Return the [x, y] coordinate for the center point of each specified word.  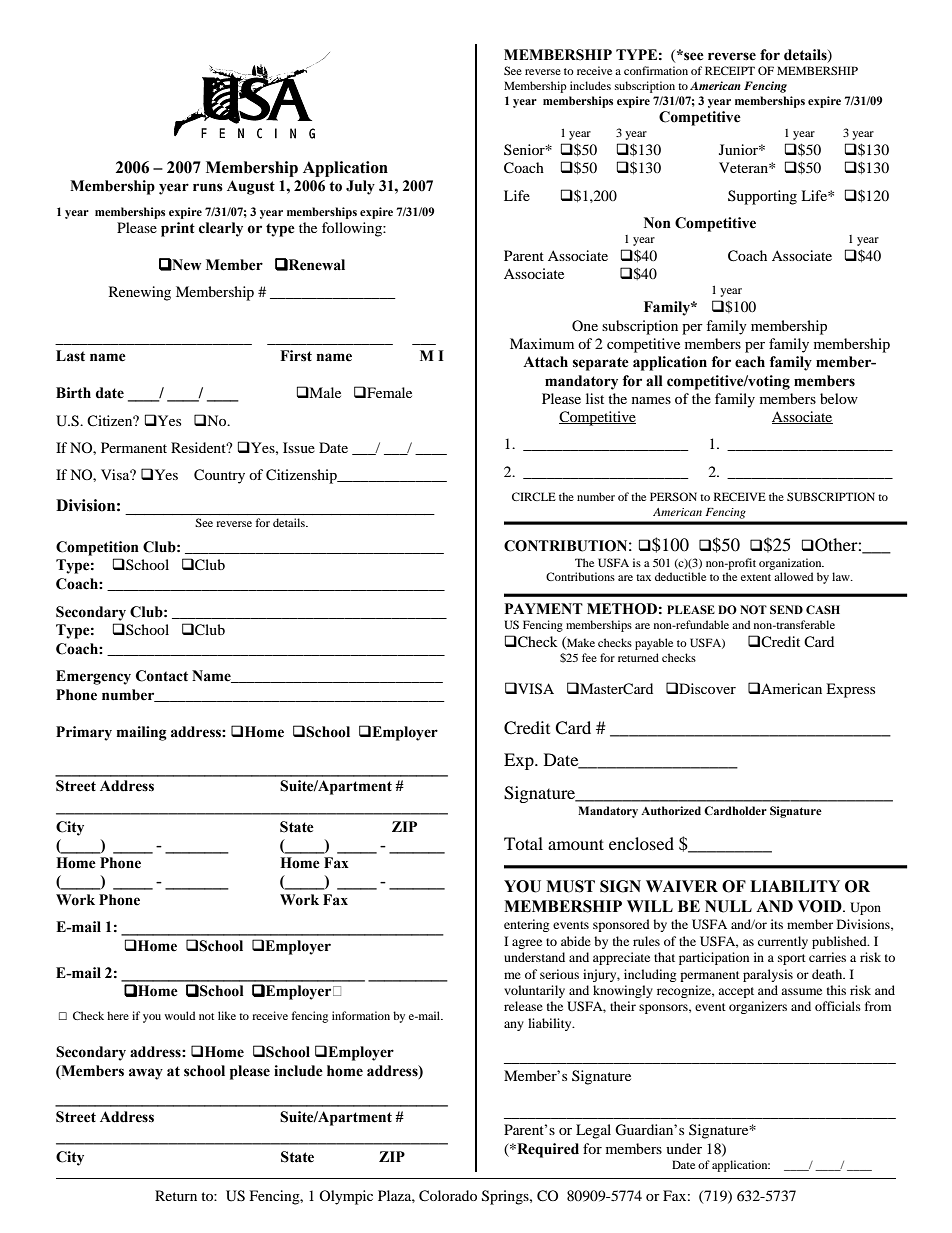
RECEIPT [730, 70]
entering [526, 925]
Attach [545, 362]
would [179, 1015]
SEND [786, 609]
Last [70, 356]
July [360, 187]
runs [208, 187]
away [146, 1074]
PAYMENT [544, 608]
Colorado [448, 1196]
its [777, 924]
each [750, 362]
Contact [162, 676]
